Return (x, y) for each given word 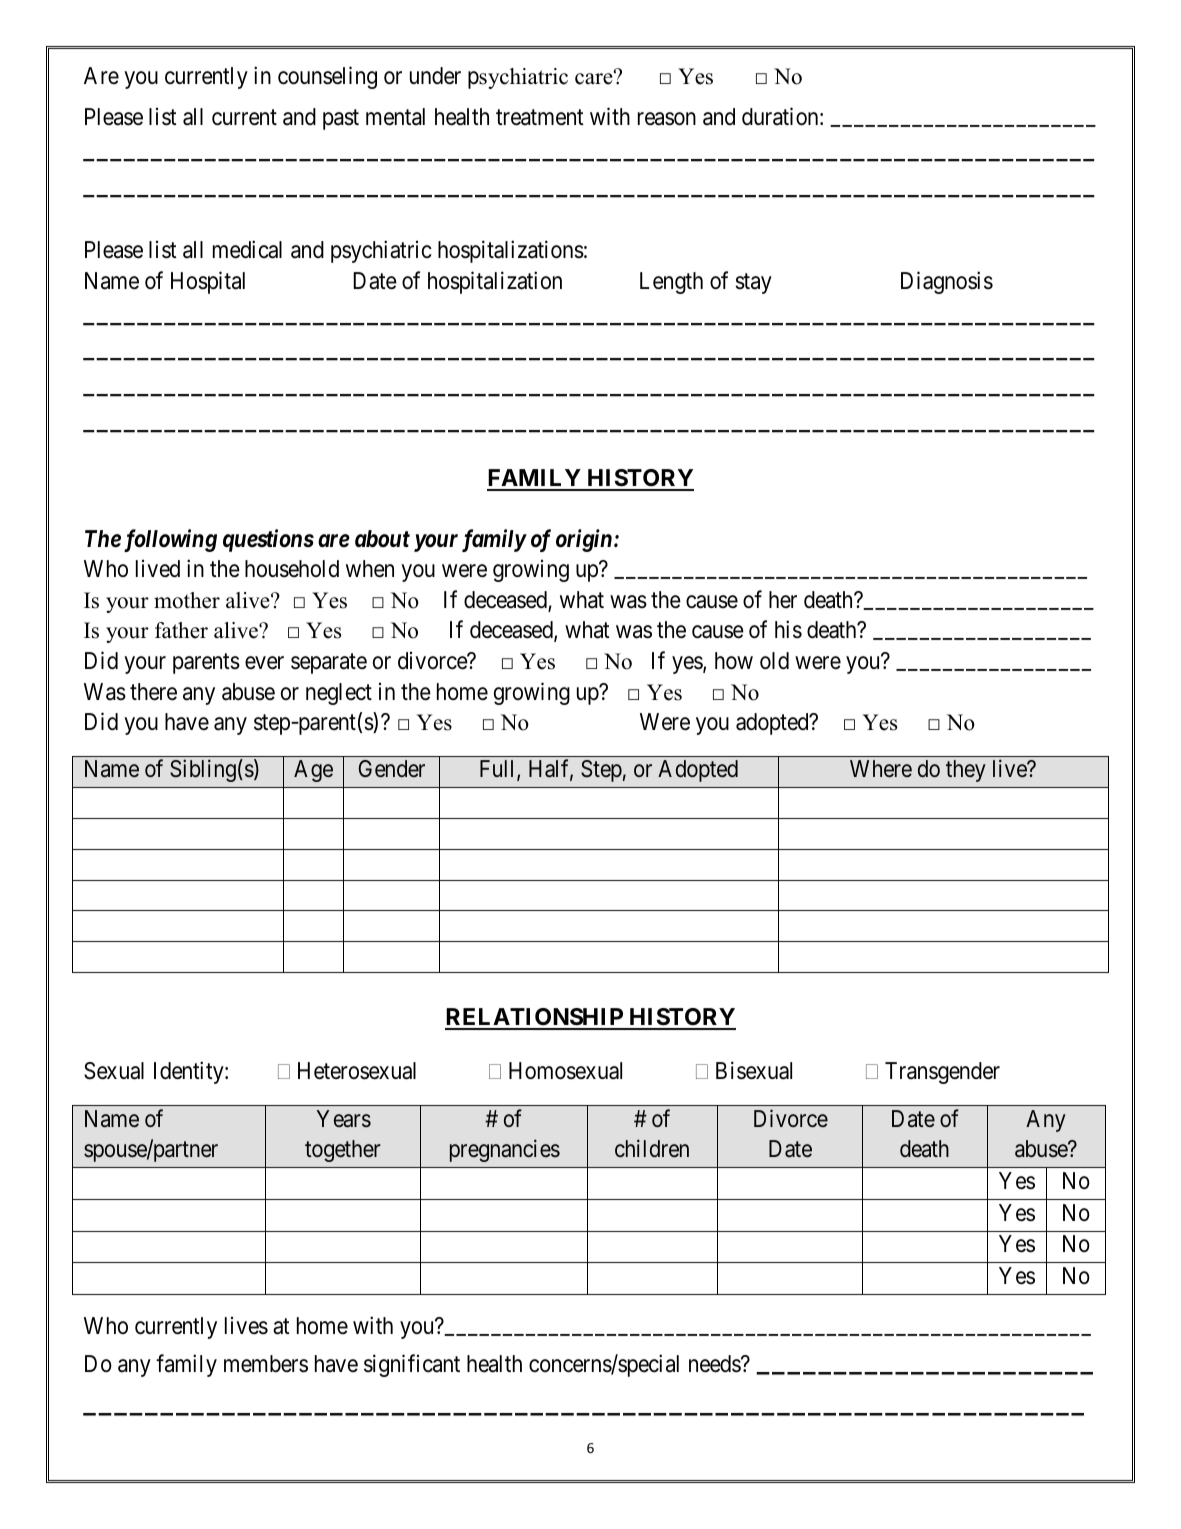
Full (499, 770)
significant (412, 1365)
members (266, 1364)
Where (881, 769)
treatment (540, 118)
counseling (327, 77)
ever (264, 663)
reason (667, 119)
